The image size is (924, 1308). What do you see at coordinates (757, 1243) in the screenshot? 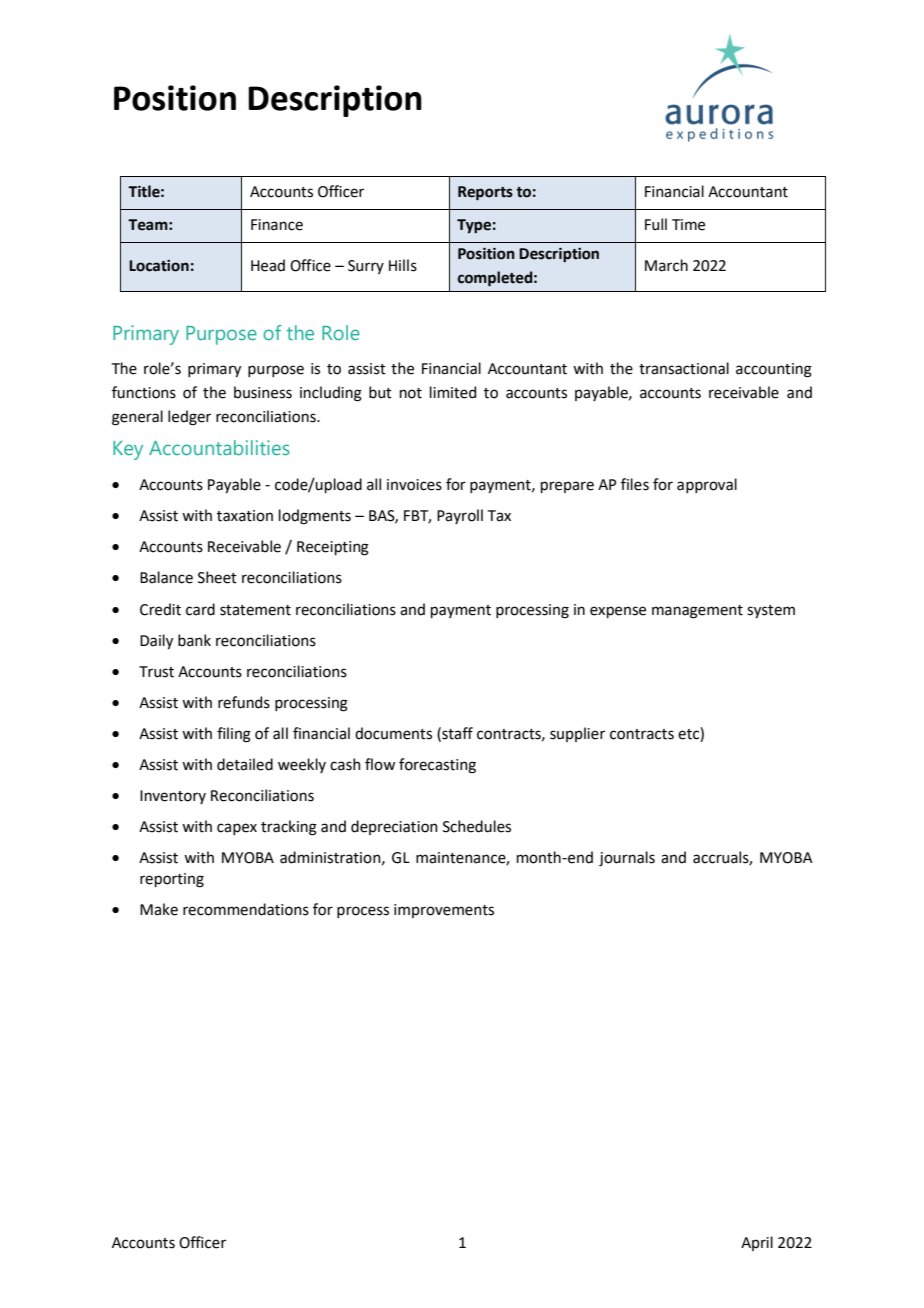
I see `April` at bounding box center [757, 1243].
